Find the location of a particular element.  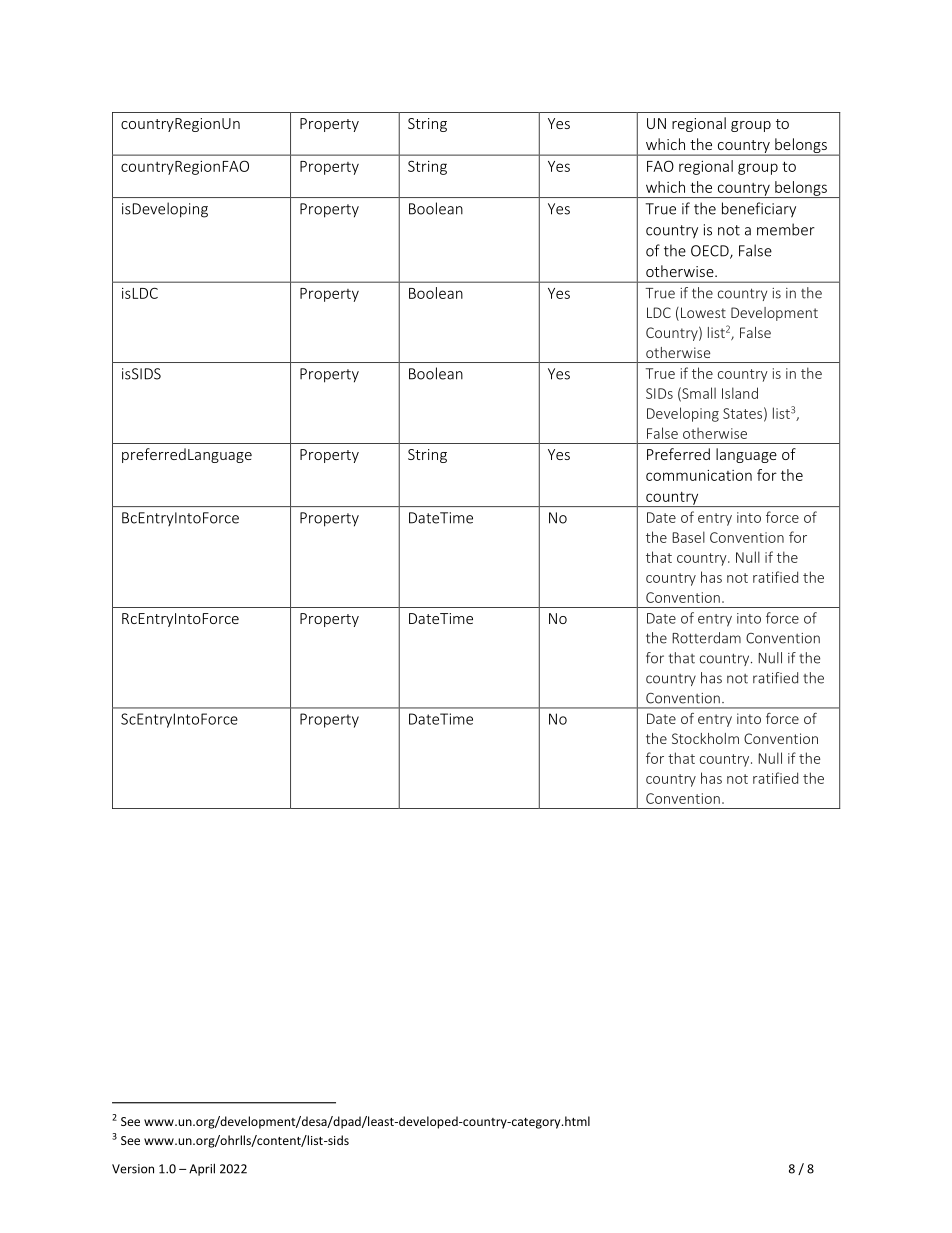

Lowest is located at coordinates (703, 312).
